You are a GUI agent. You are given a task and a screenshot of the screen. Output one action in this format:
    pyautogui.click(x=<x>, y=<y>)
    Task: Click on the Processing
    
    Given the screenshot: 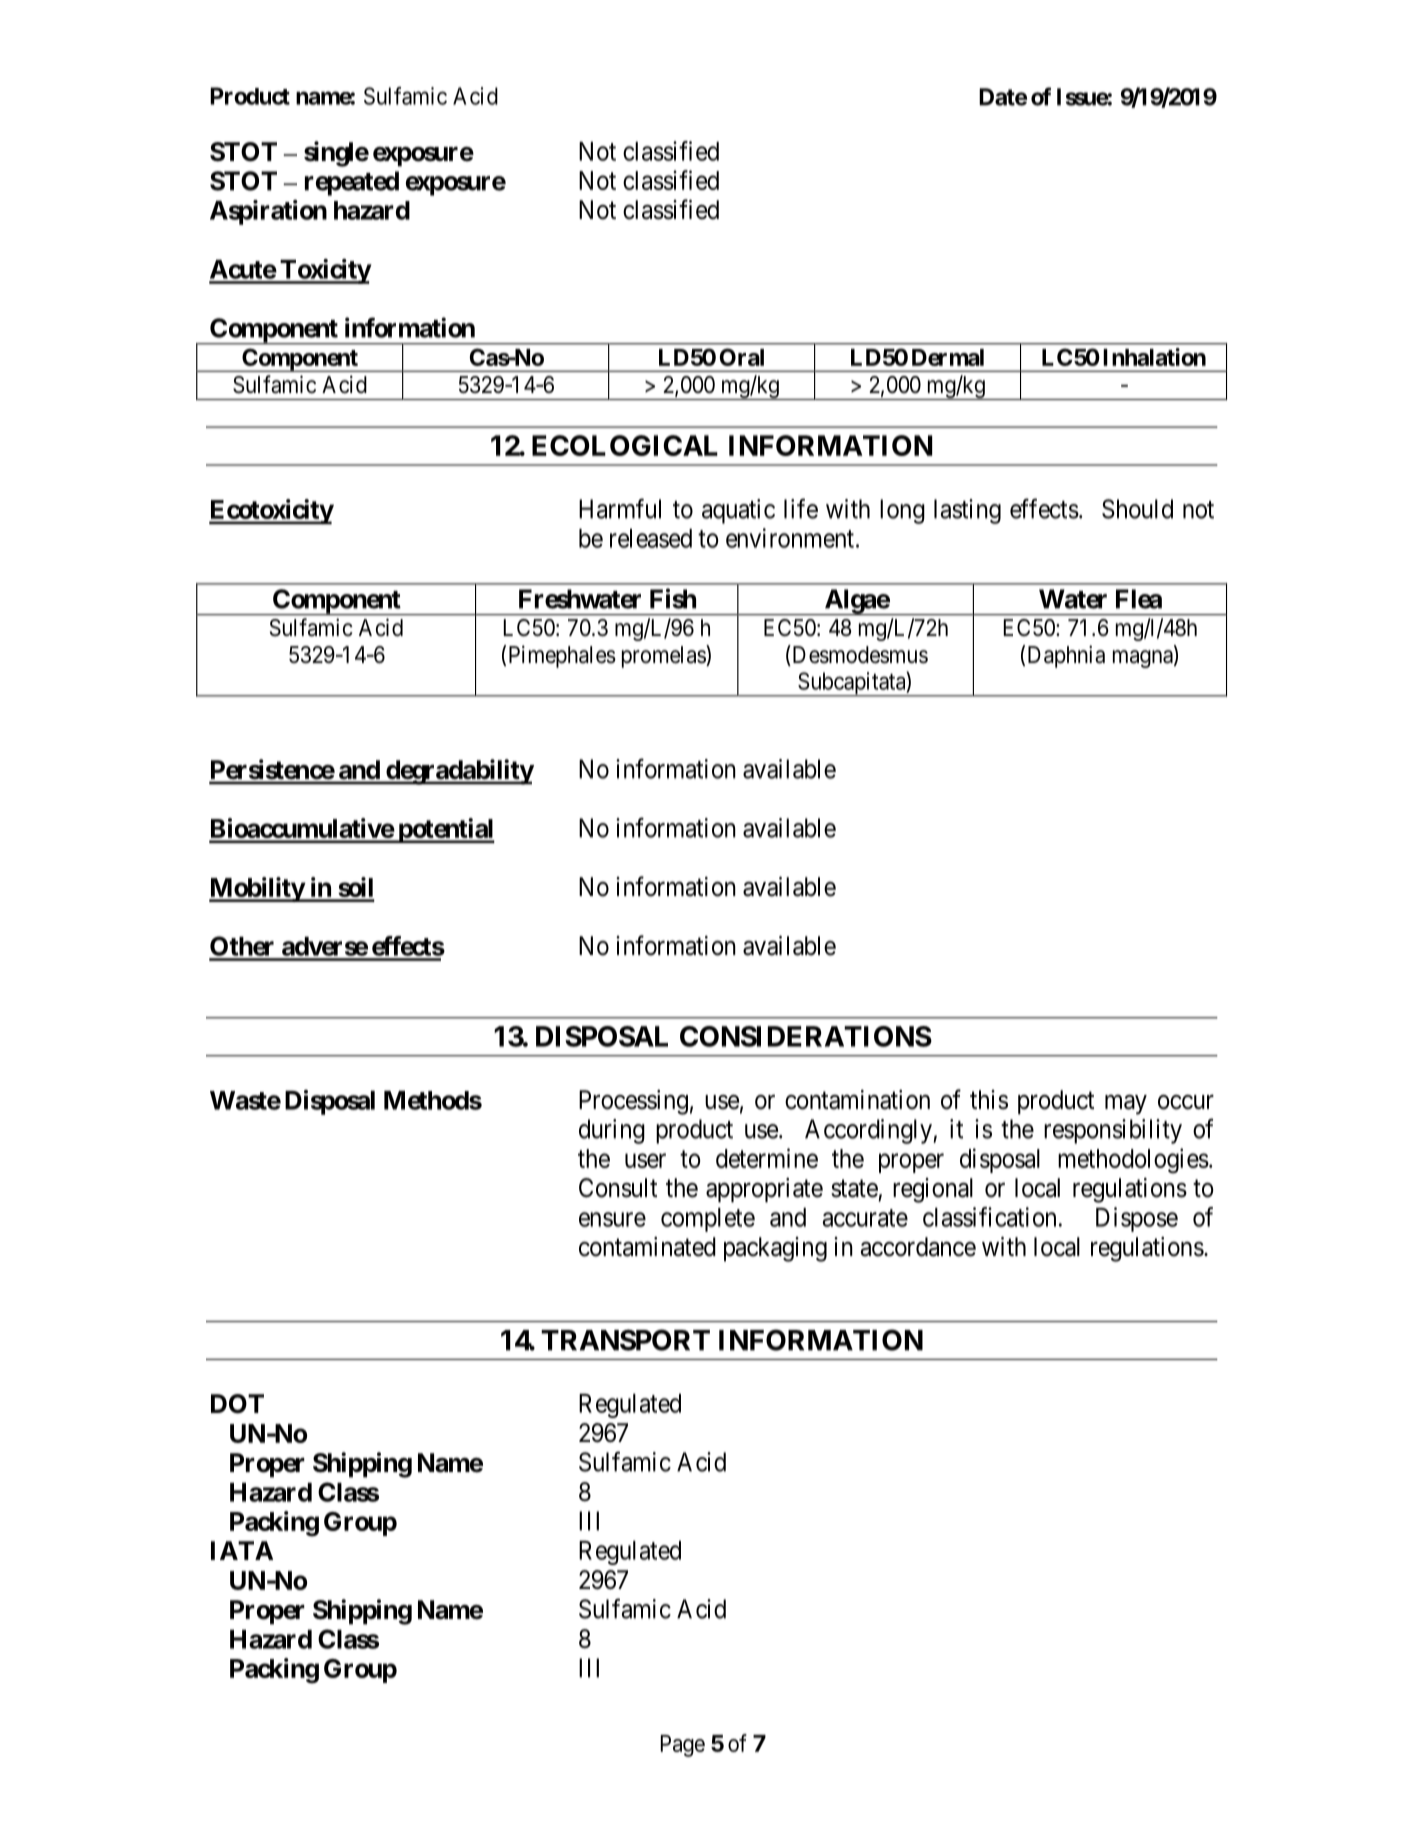 What is the action you would take?
    pyautogui.click(x=633, y=1102)
